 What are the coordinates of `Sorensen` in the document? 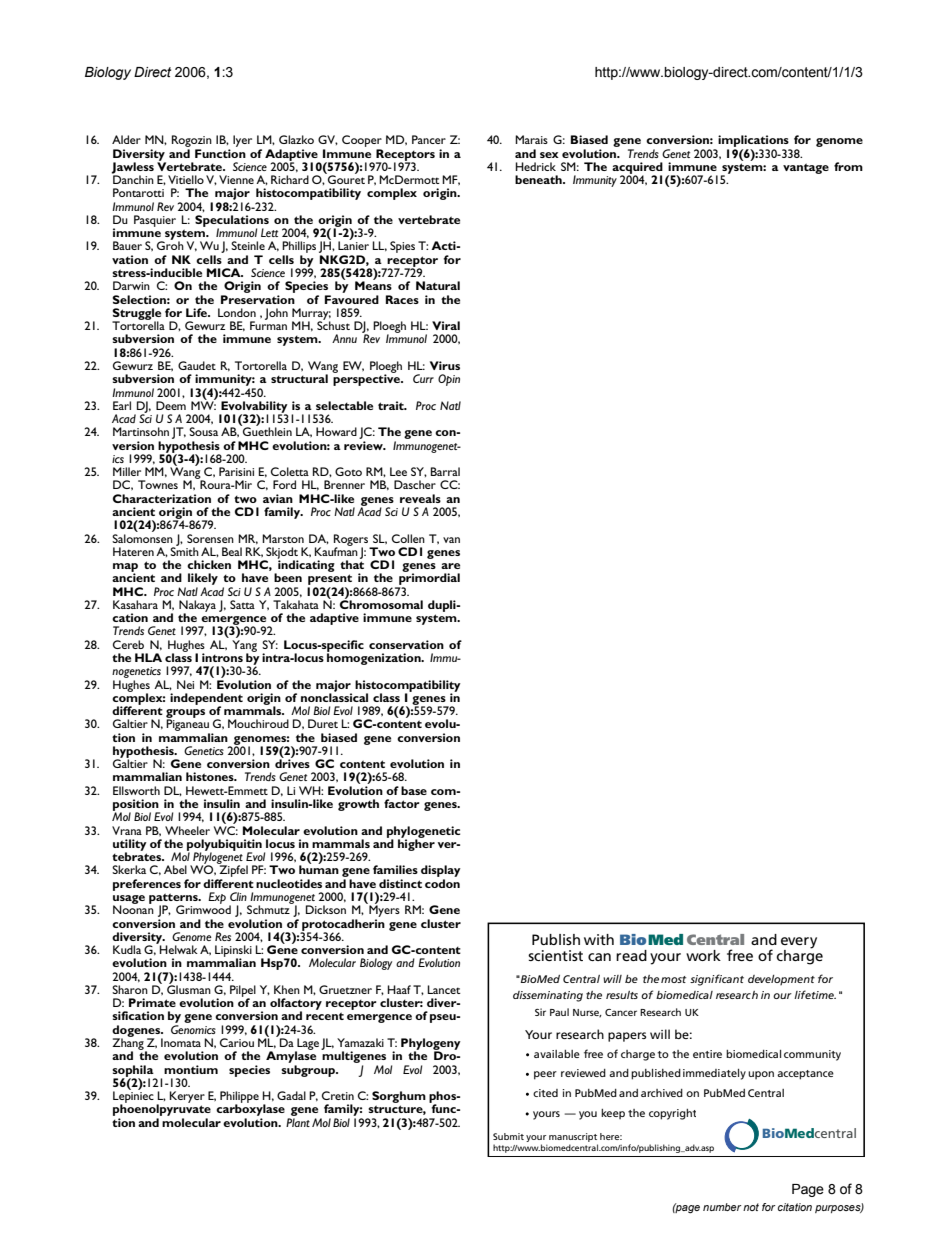 It's located at (210, 538).
